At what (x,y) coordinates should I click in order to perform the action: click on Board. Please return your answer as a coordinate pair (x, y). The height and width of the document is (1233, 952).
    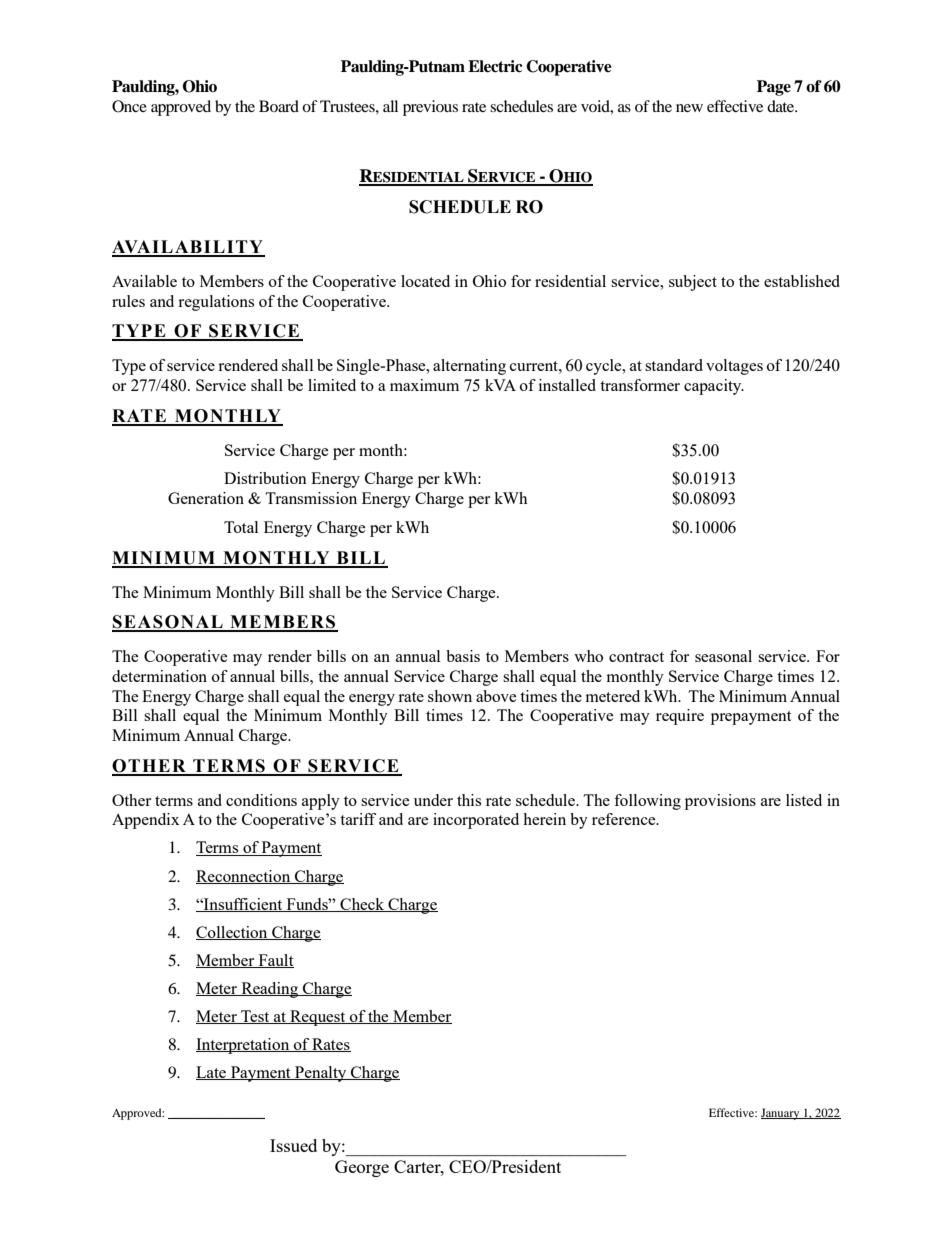
    Looking at the image, I should click on (279, 106).
